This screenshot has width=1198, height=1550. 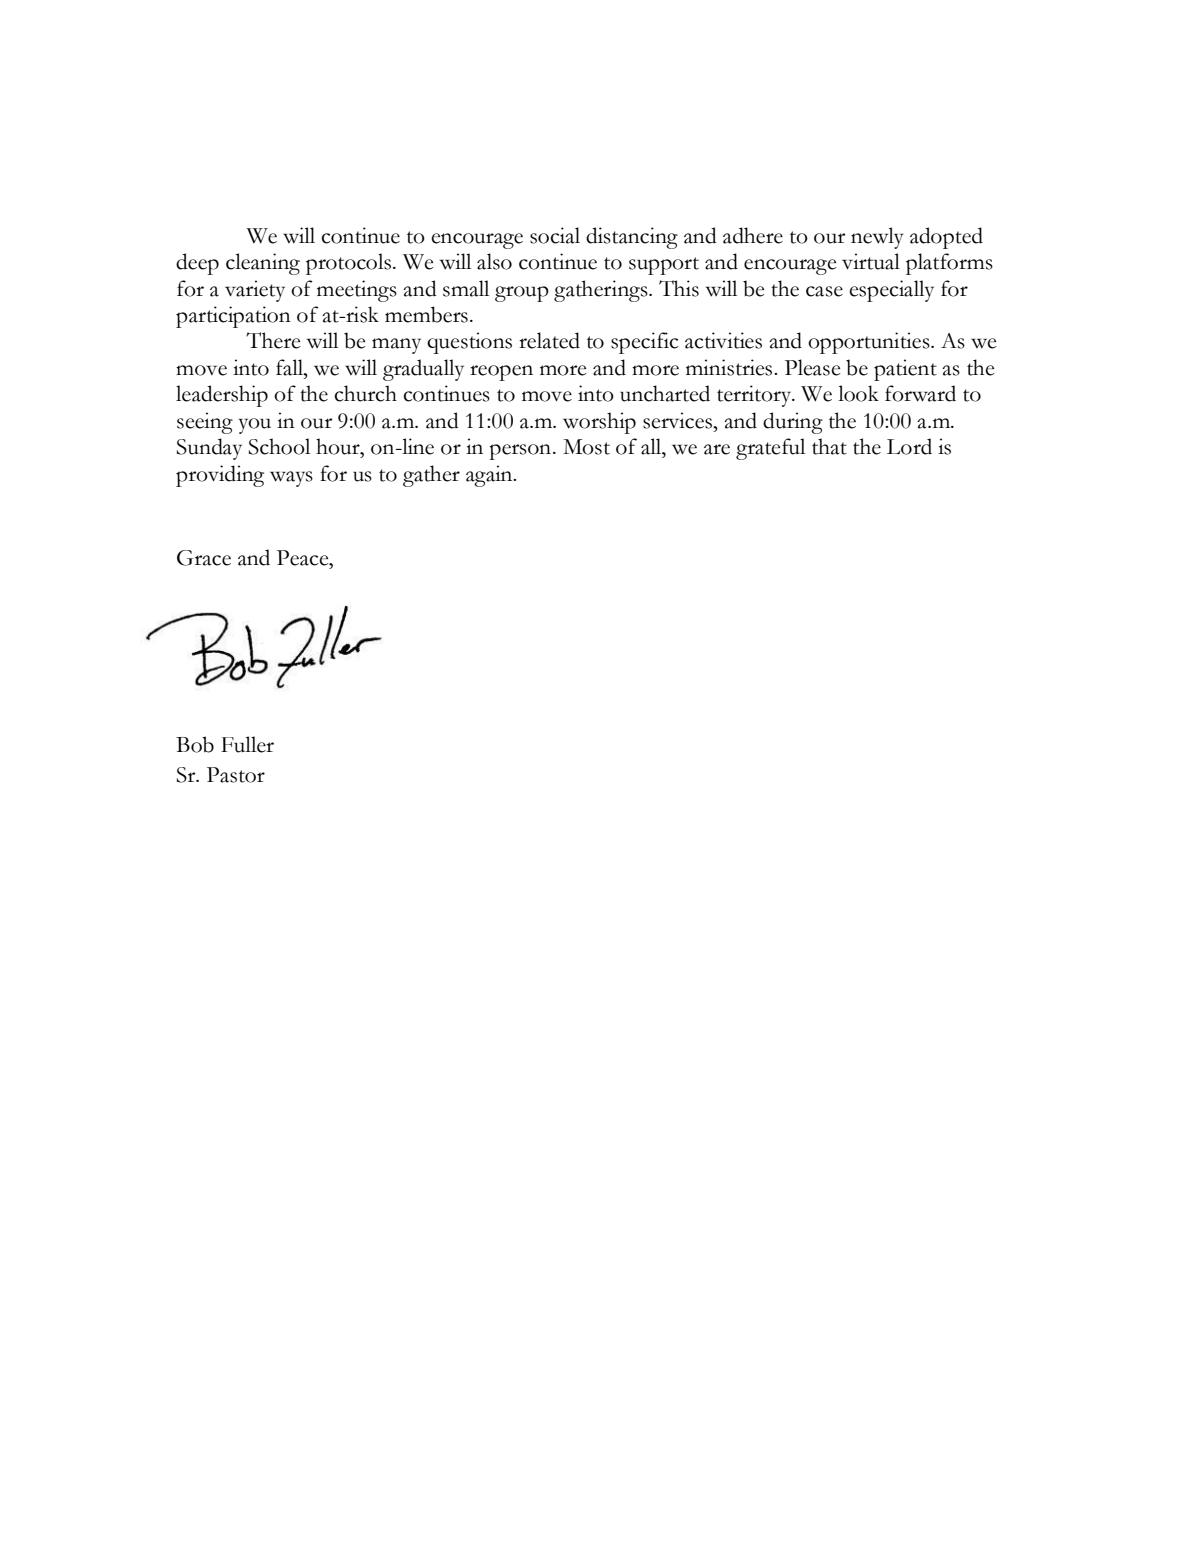 What do you see at coordinates (770, 449) in the screenshot?
I see `grateful` at bounding box center [770, 449].
